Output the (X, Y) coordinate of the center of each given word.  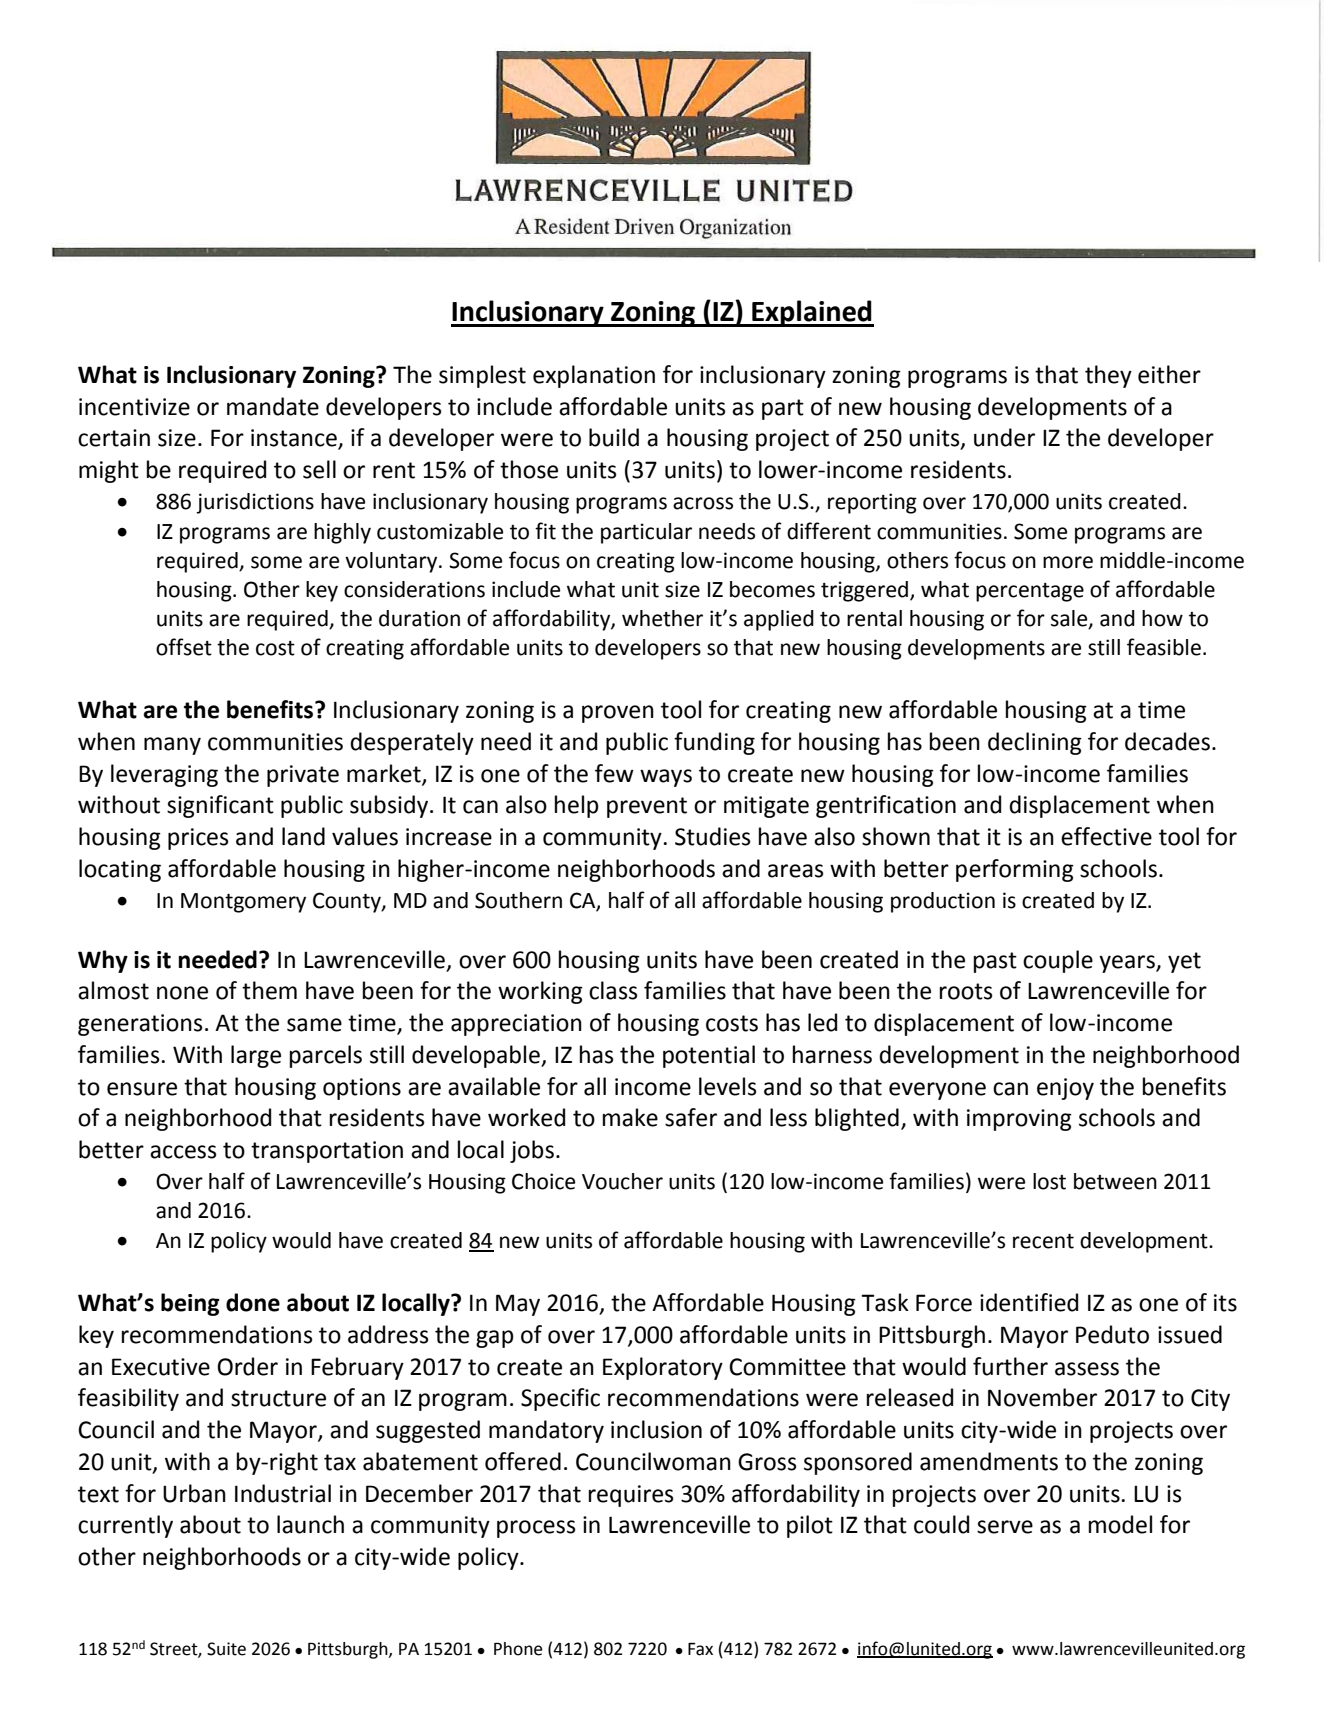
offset (184, 647)
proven (618, 714)
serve (1005, 1527)
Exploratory (663, 1368)
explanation (594, 376)
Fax (700, 1649)
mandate (273, 406)
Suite (226, 1649)
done (253, 1302)
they (1108, 376)
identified (1029, 1302)
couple (1058, 961)
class (613, 990)
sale (1070, 619)
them (269, 990)
